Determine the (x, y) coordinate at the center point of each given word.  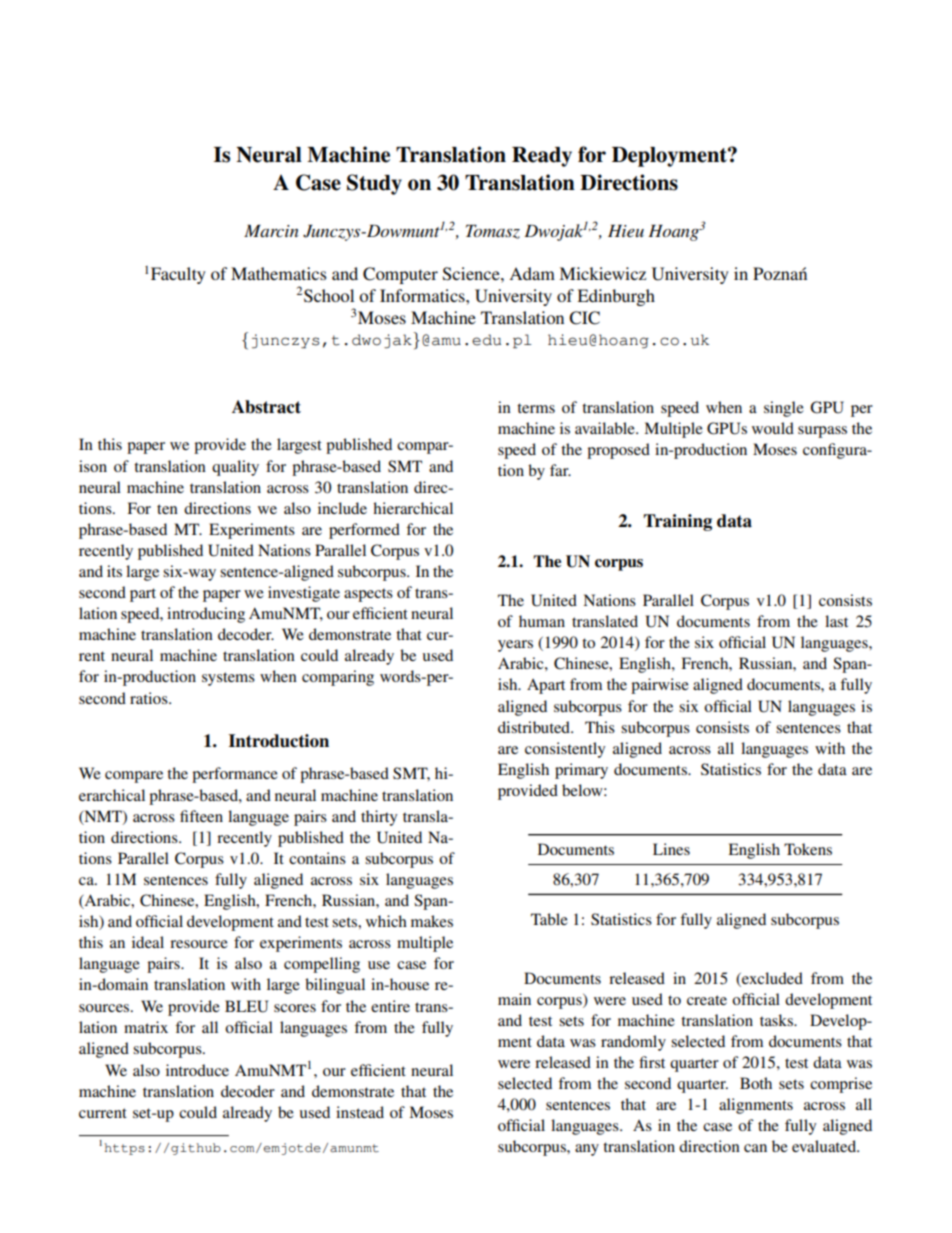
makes (432, 921)
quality (235, 468)
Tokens (808, 849)
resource (199, 944)
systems (228, 679)
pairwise (660, 686)
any (587, 1150)
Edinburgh (616, 297)
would (773, 428)
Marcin (271, 231)
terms (536, 408)
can (755, 1148)
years (515, 646)
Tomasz (493, 232)
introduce (197, 1070)
